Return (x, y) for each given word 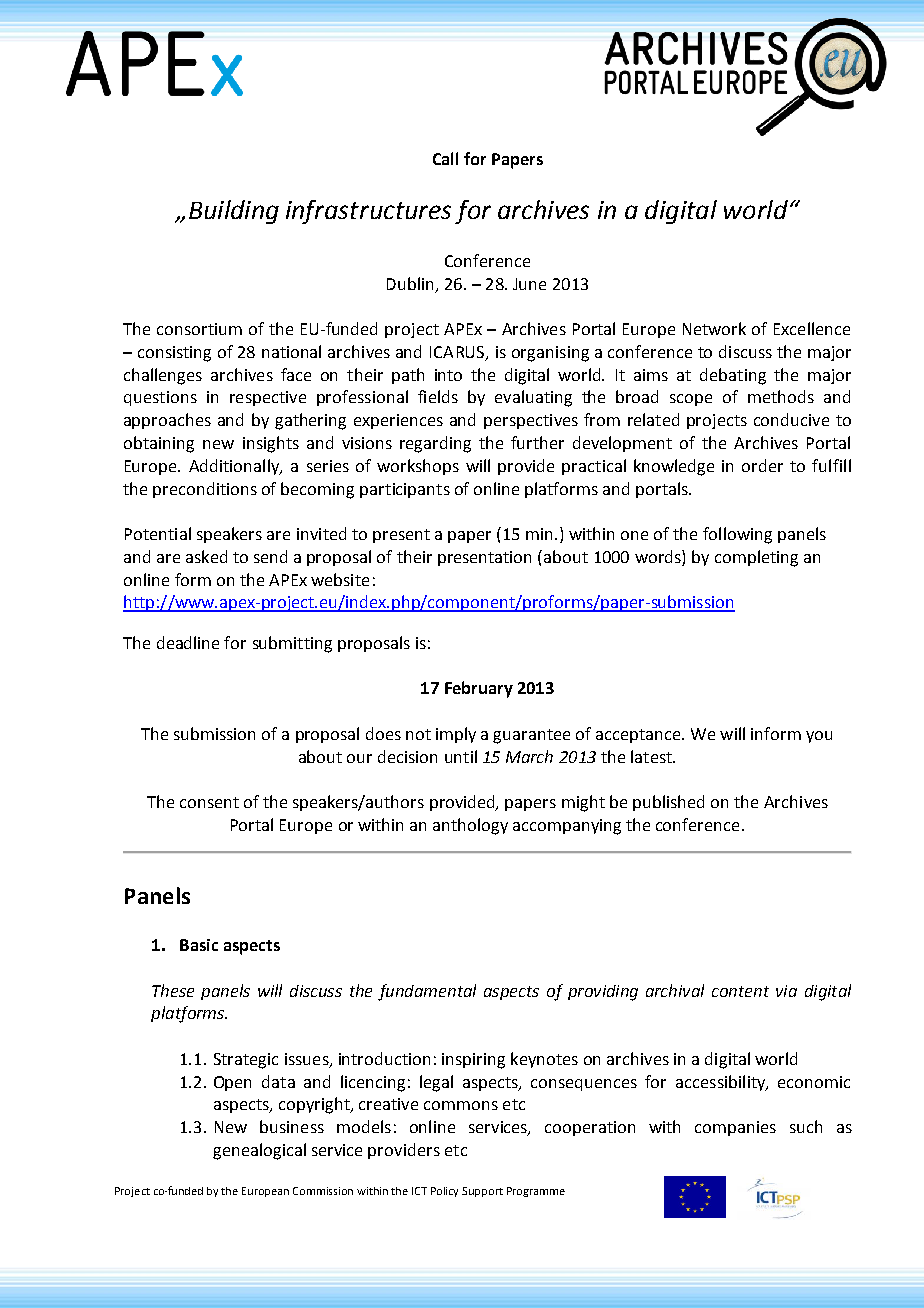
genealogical (259, 1151)
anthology (470, 826)
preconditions (205, 490)
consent (209, 802)
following (737, 535)
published (668, 803)
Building (234, 212)
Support (482, 1192)
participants (405, 490)
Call (445, 158)
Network (714, 328)
